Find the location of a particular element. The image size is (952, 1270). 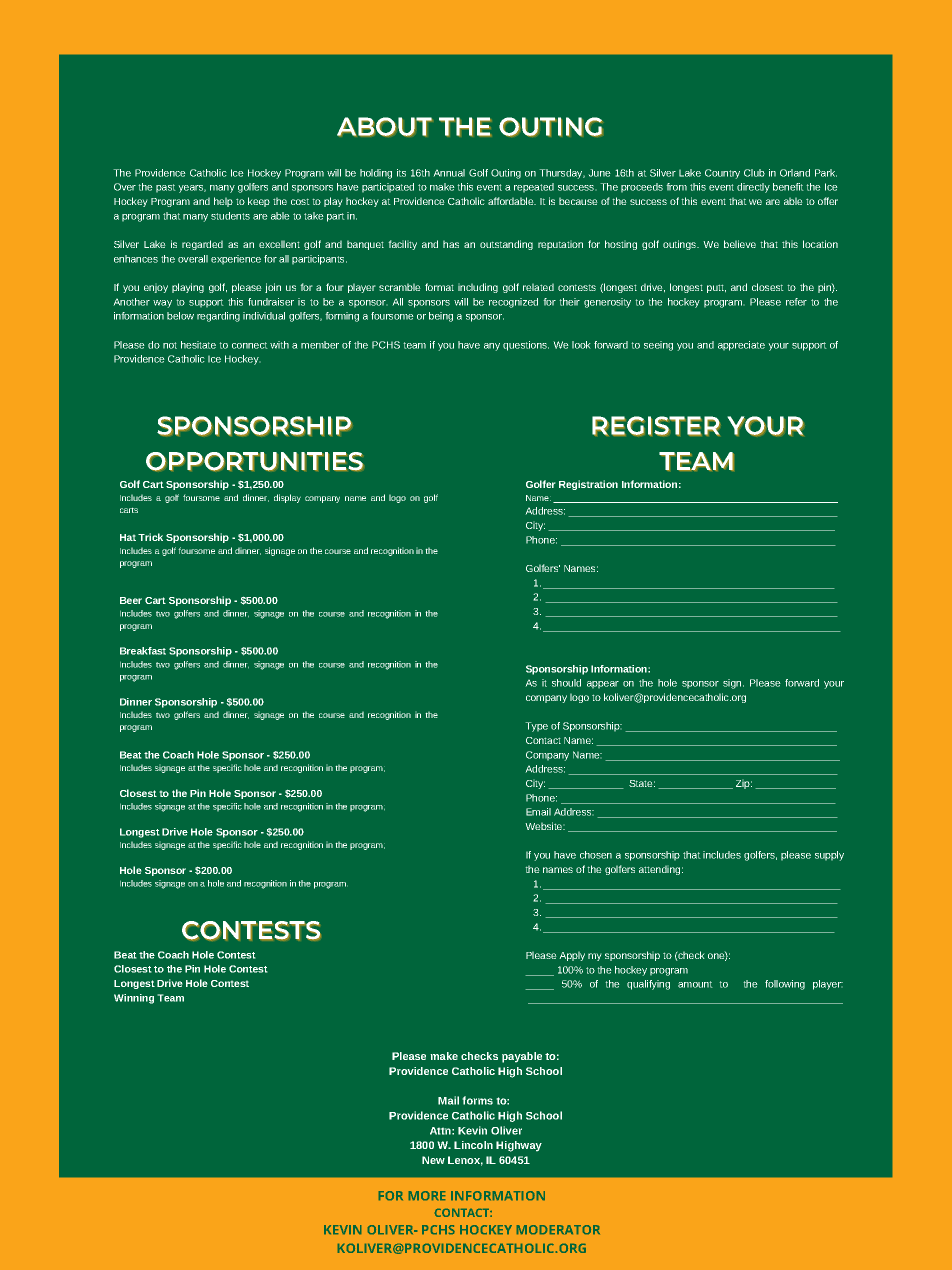

Breakfast is located at coordinates (143, 651).
